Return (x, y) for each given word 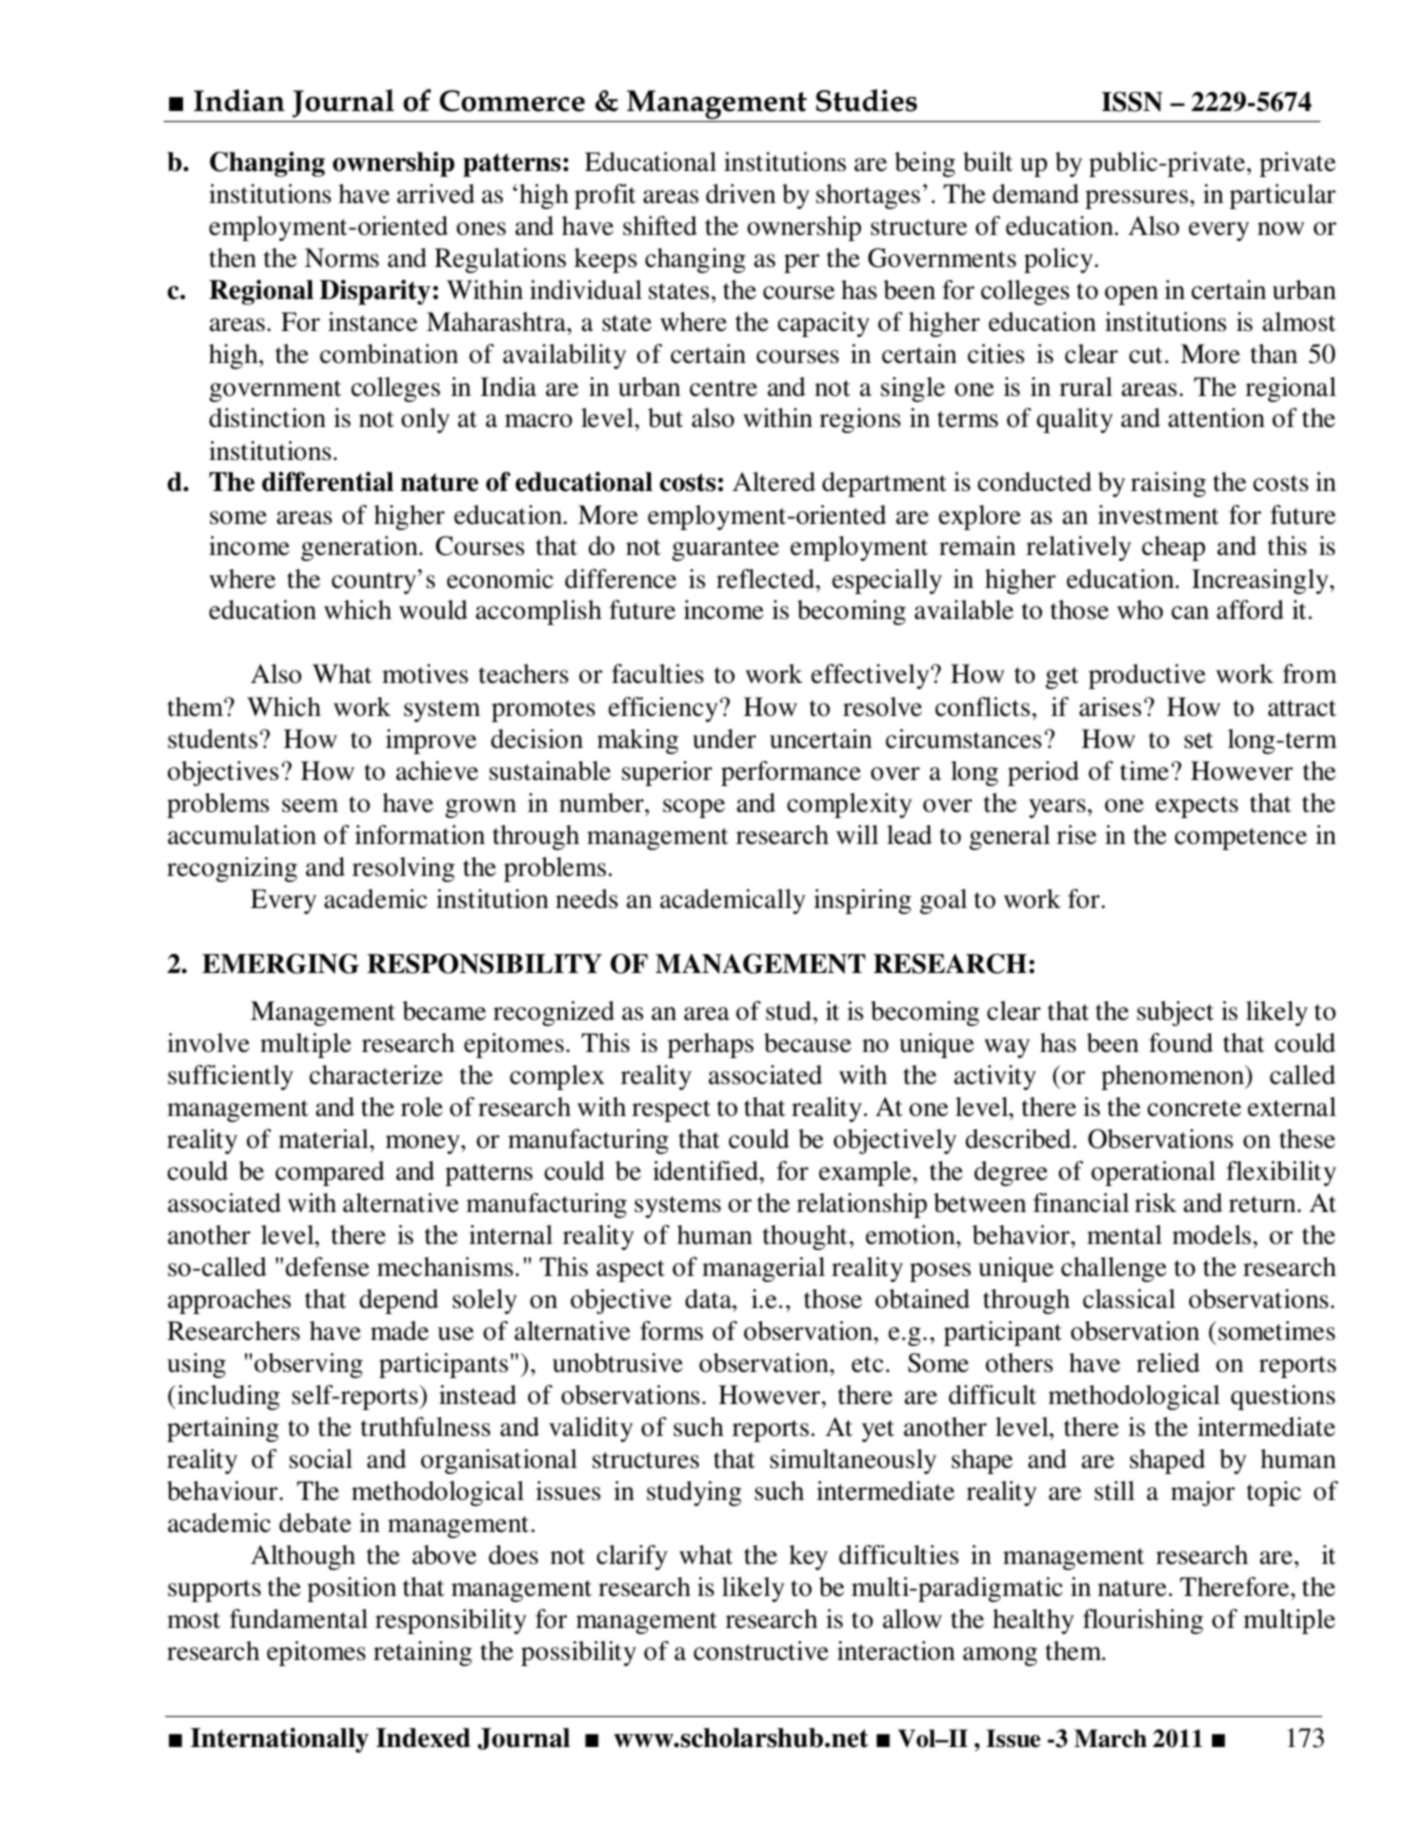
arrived (436, 194)
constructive (761, 1651)
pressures (1136, 199)
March (1110, 1738)
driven (741, 194)
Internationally (280, 1740)
